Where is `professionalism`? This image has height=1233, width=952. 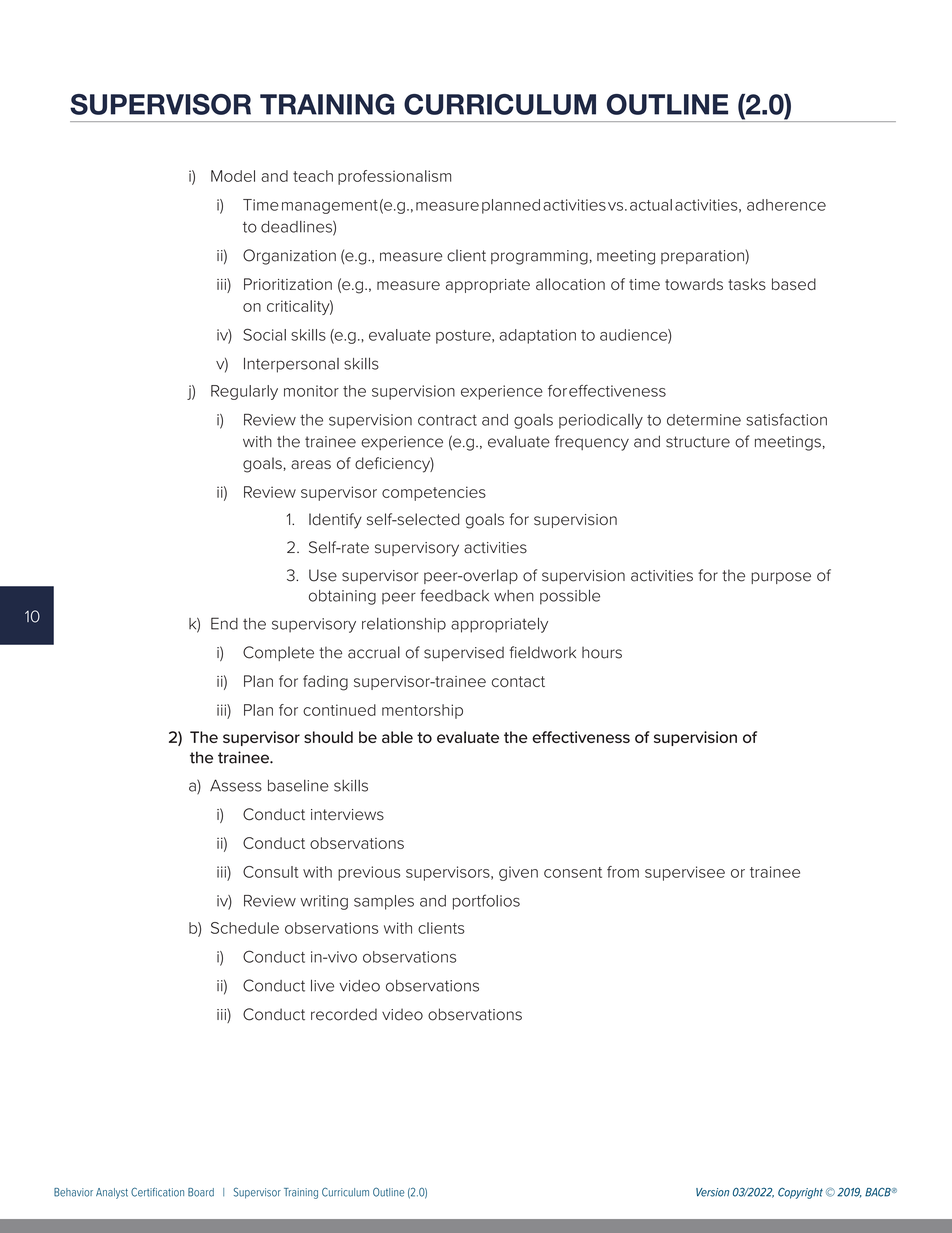 professionalism is located at coordinates (394, 177).
